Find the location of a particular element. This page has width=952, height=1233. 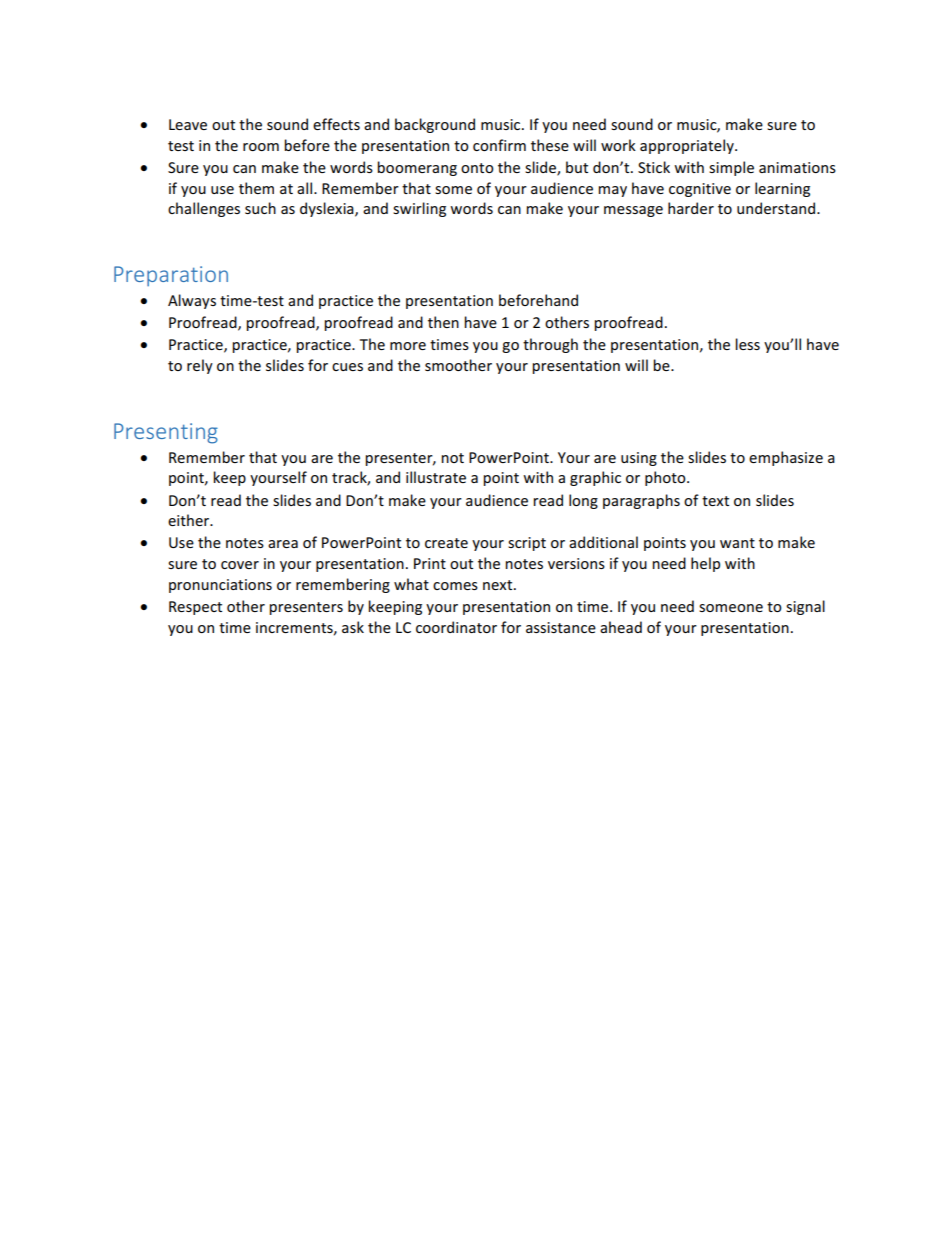

coordinator is located at coordinates (456, 627).
